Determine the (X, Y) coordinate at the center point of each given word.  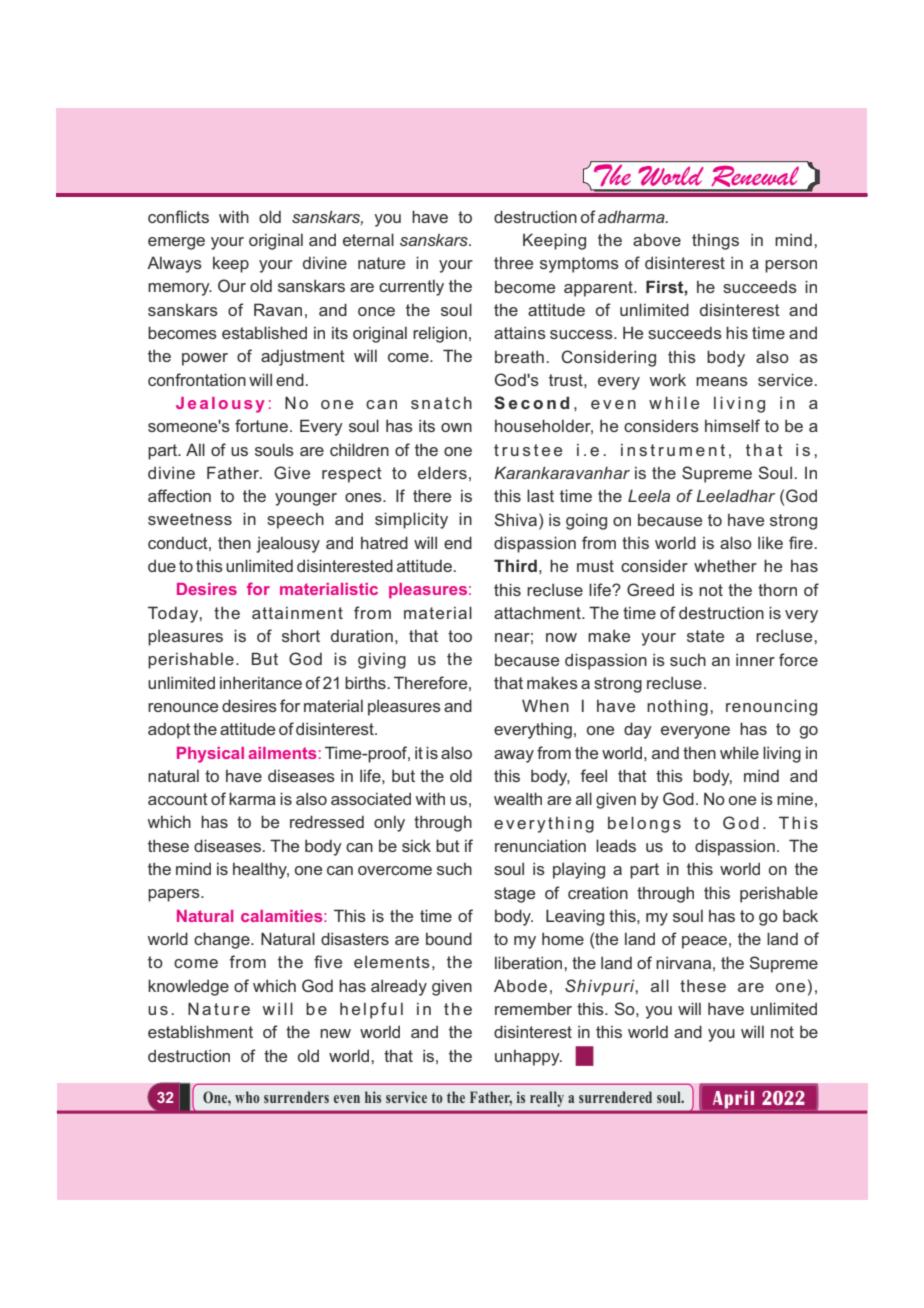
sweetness (190, 519)
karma (252, 798)
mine (795, 798)
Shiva (517, 519)
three (513, 263)
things (715, 242)
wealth (518, 798)
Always (174, 264)
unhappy (528, 1058)
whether (725, 565)
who (247, 1097)
